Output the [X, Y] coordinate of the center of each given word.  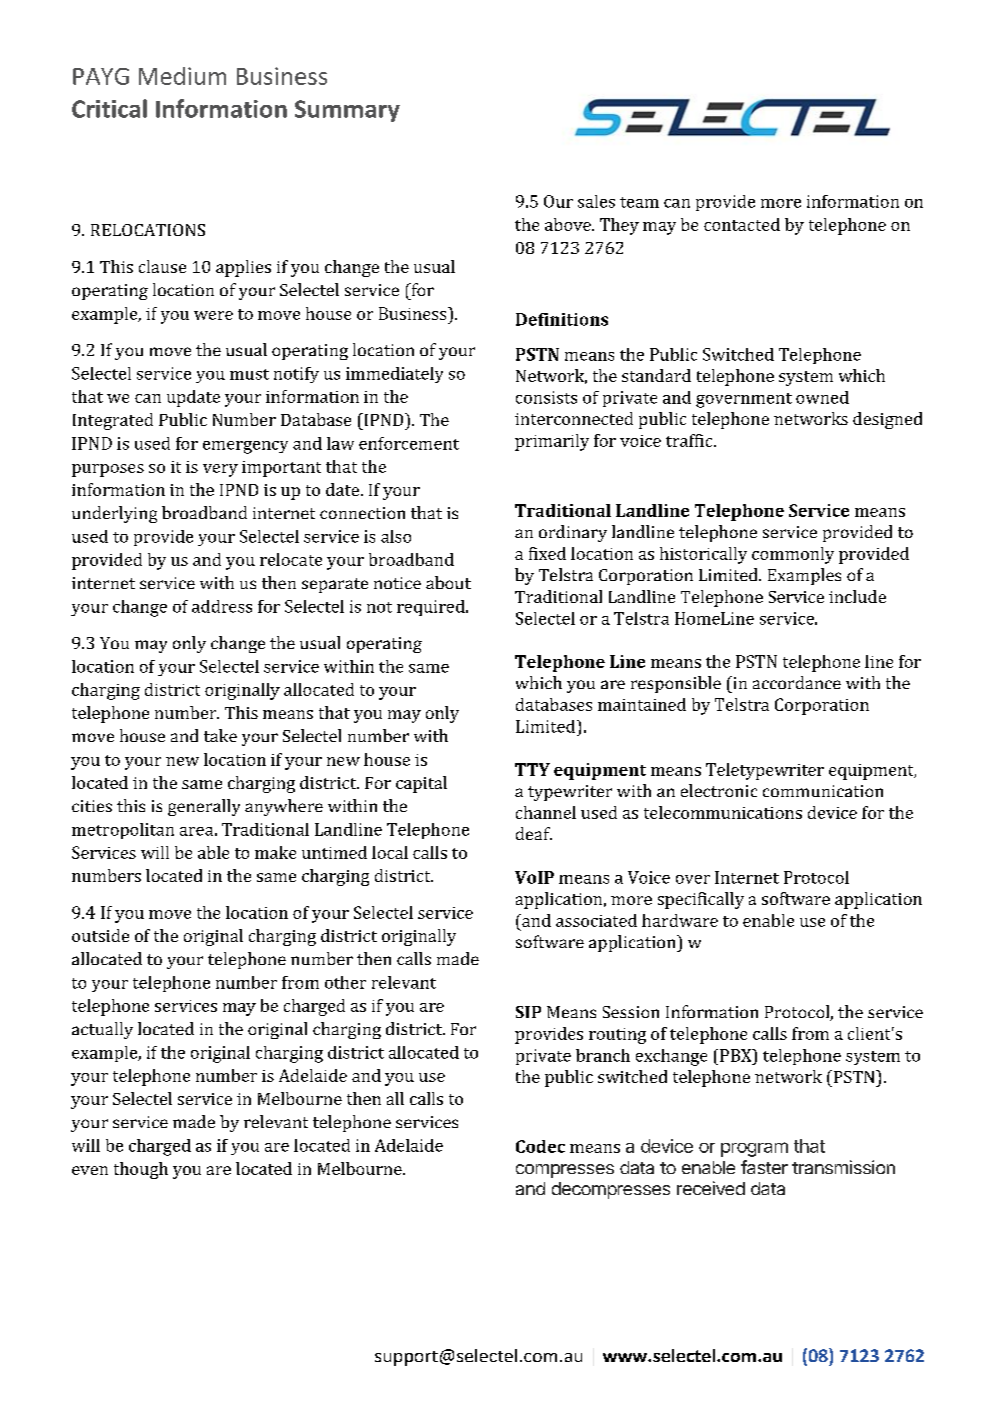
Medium [182, 76]
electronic [719, 790]
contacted [742, 224]
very [220, 470]
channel [546, 812]
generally [204, 807]
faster [764, 1167]
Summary [347, 111]
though [141, 1170]
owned [822, 397]
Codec [540, 1146]
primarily [552, 442]
